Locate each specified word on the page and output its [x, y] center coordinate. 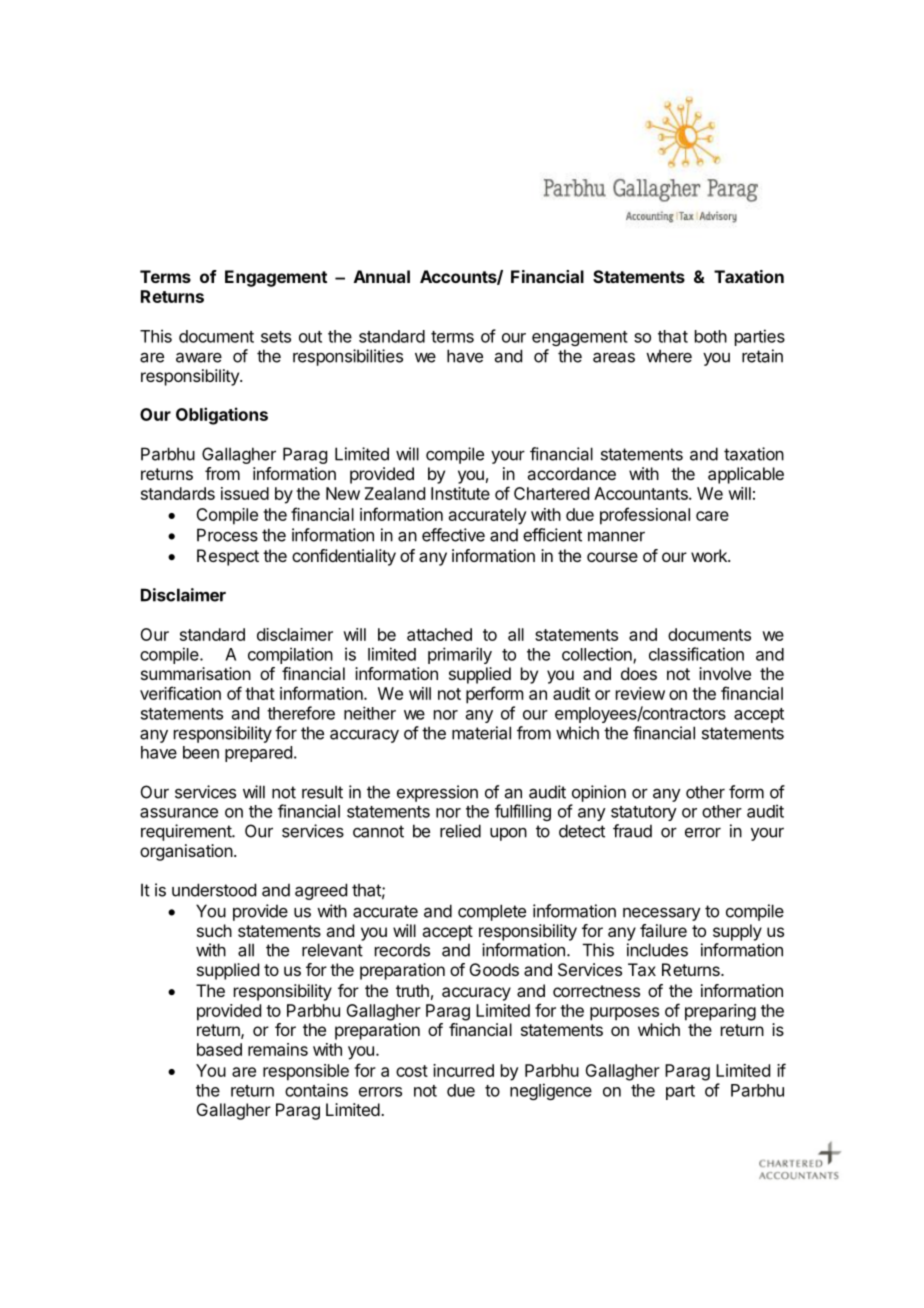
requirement [187, 832]
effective [453, 535]
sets [276, 337]
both [711, 336]
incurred [463, 1070]
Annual [382, 276]
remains [278, 1049]
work [710, 555]
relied [460, 831]
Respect [228, 557]
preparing [720, 1012]
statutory [644, 813]
